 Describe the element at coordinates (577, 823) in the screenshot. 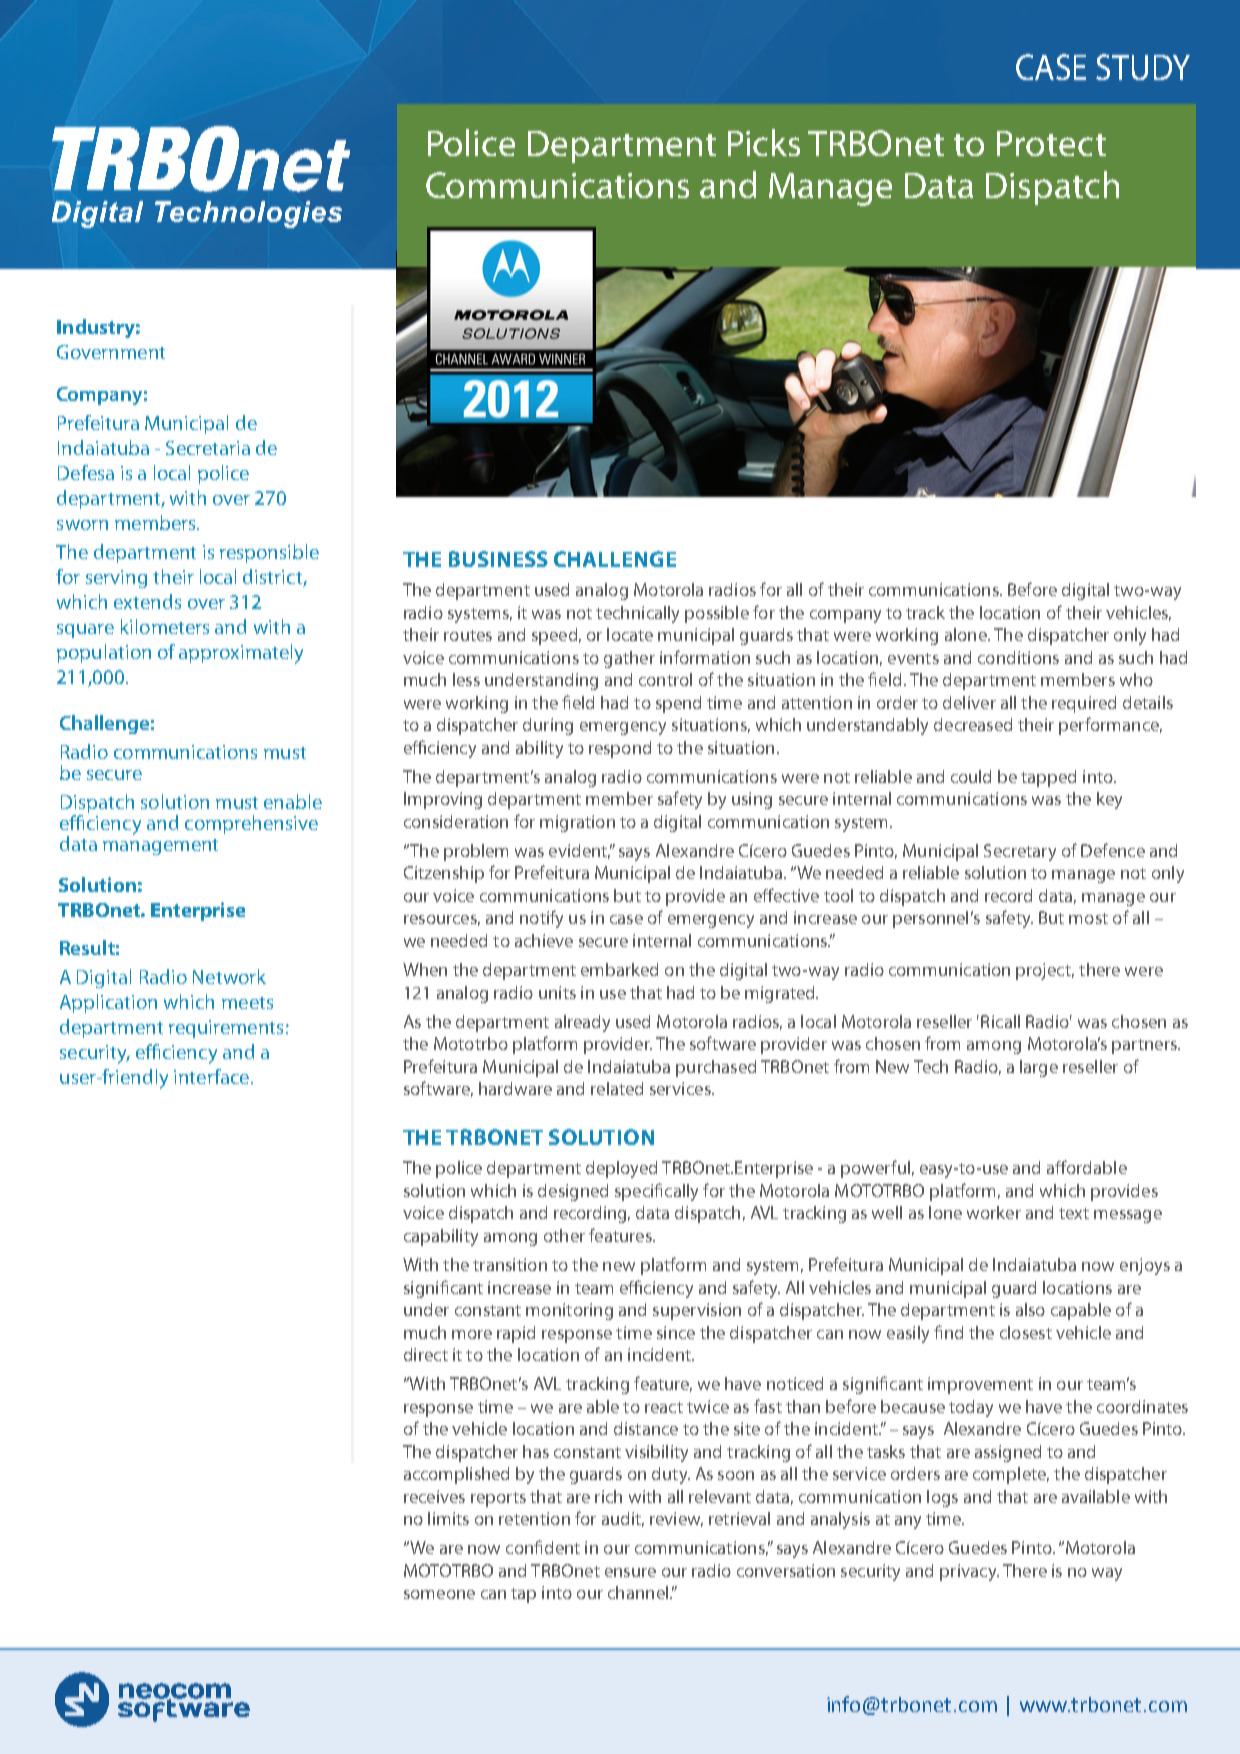

I see `migration` at that location.
